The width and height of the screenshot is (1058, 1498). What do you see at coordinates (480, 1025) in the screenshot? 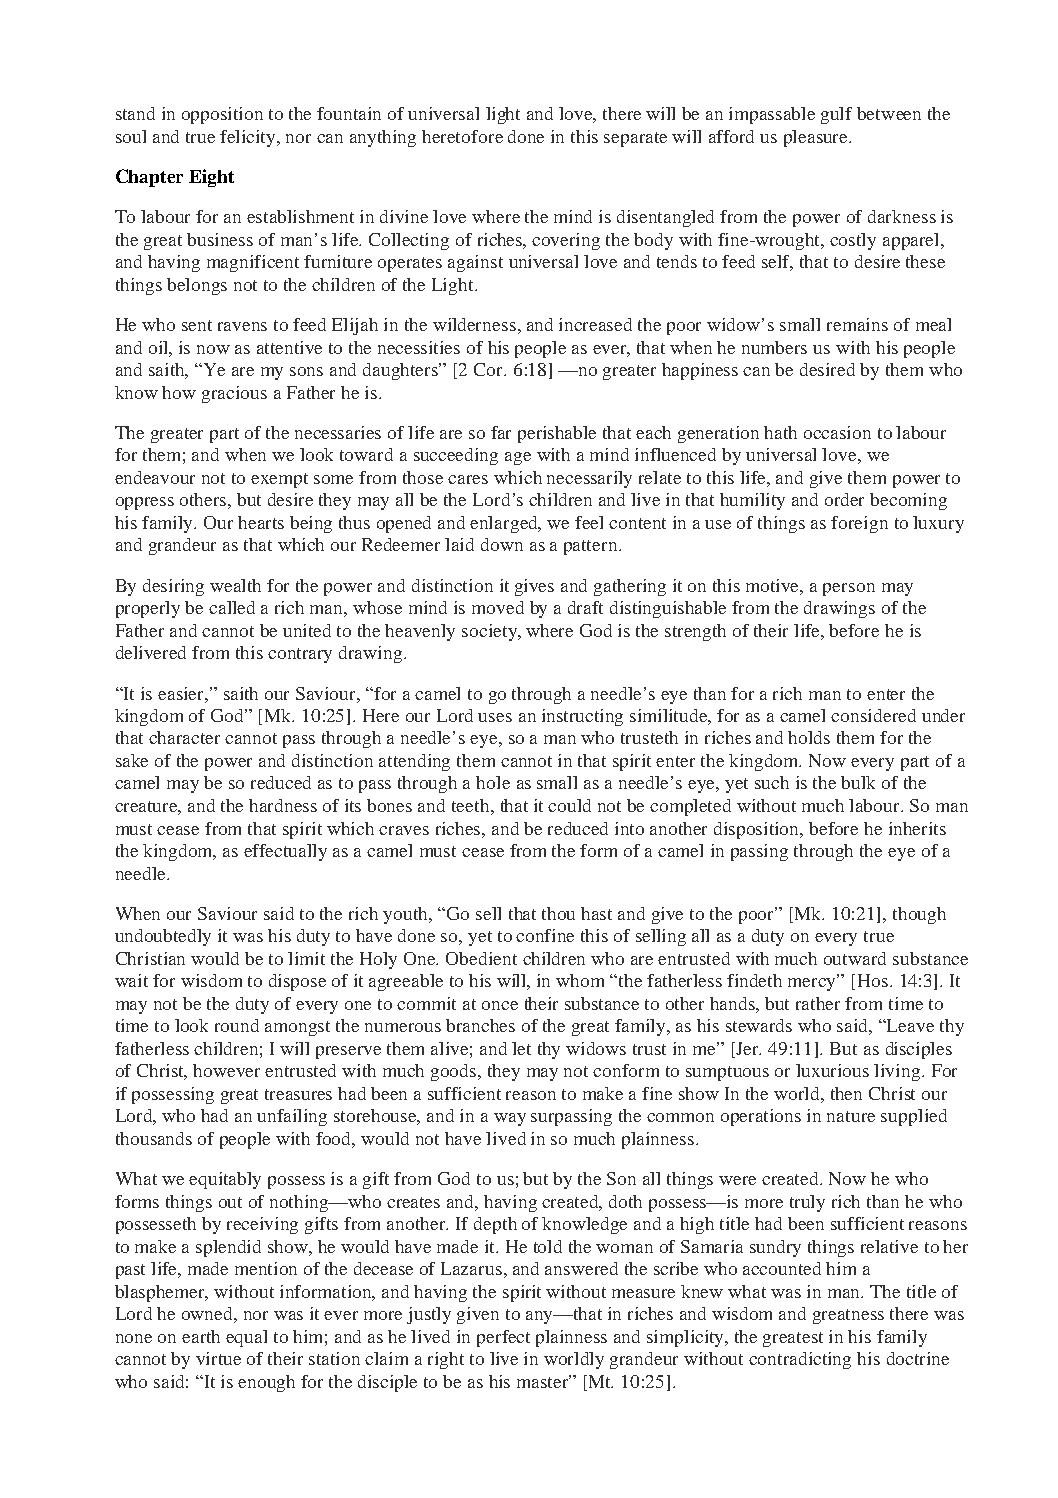
I see `branches` at bounding box center [480, 1025].
